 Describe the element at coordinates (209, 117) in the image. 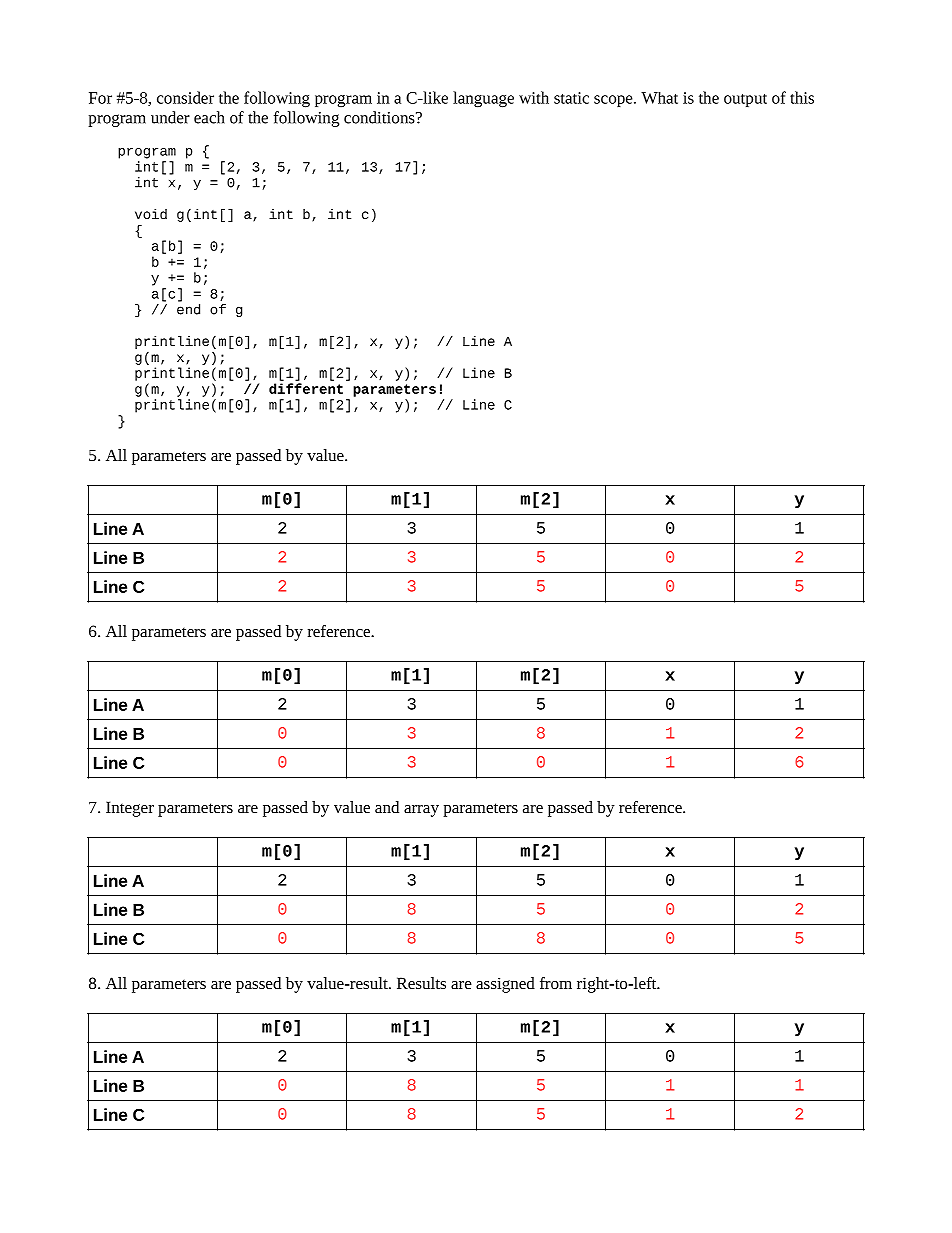

I see `each` at that location.
